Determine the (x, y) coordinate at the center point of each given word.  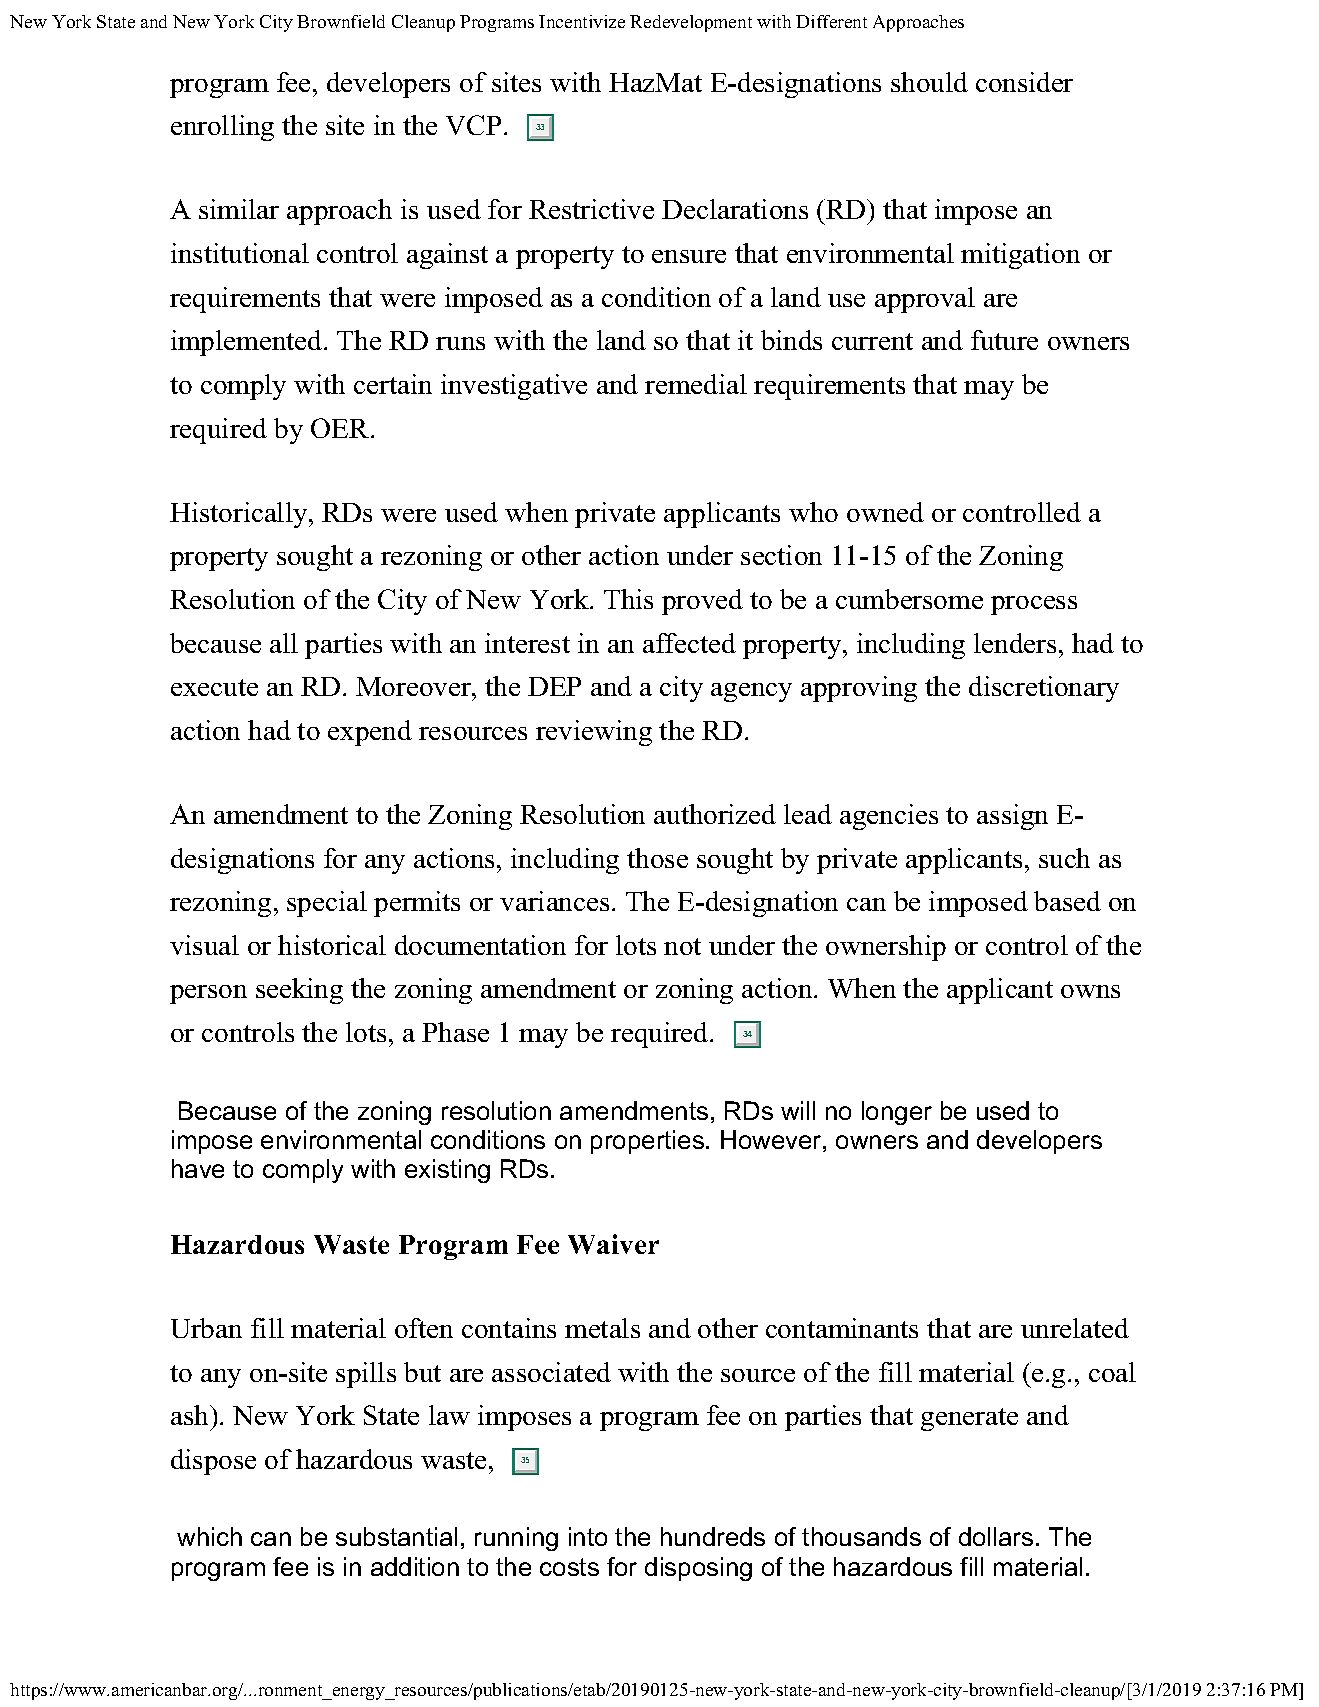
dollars (996, 1536)
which (209, 1536)
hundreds (713, 1536)
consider (1024, 82)
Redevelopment (691, 23)
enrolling (222, 128)
